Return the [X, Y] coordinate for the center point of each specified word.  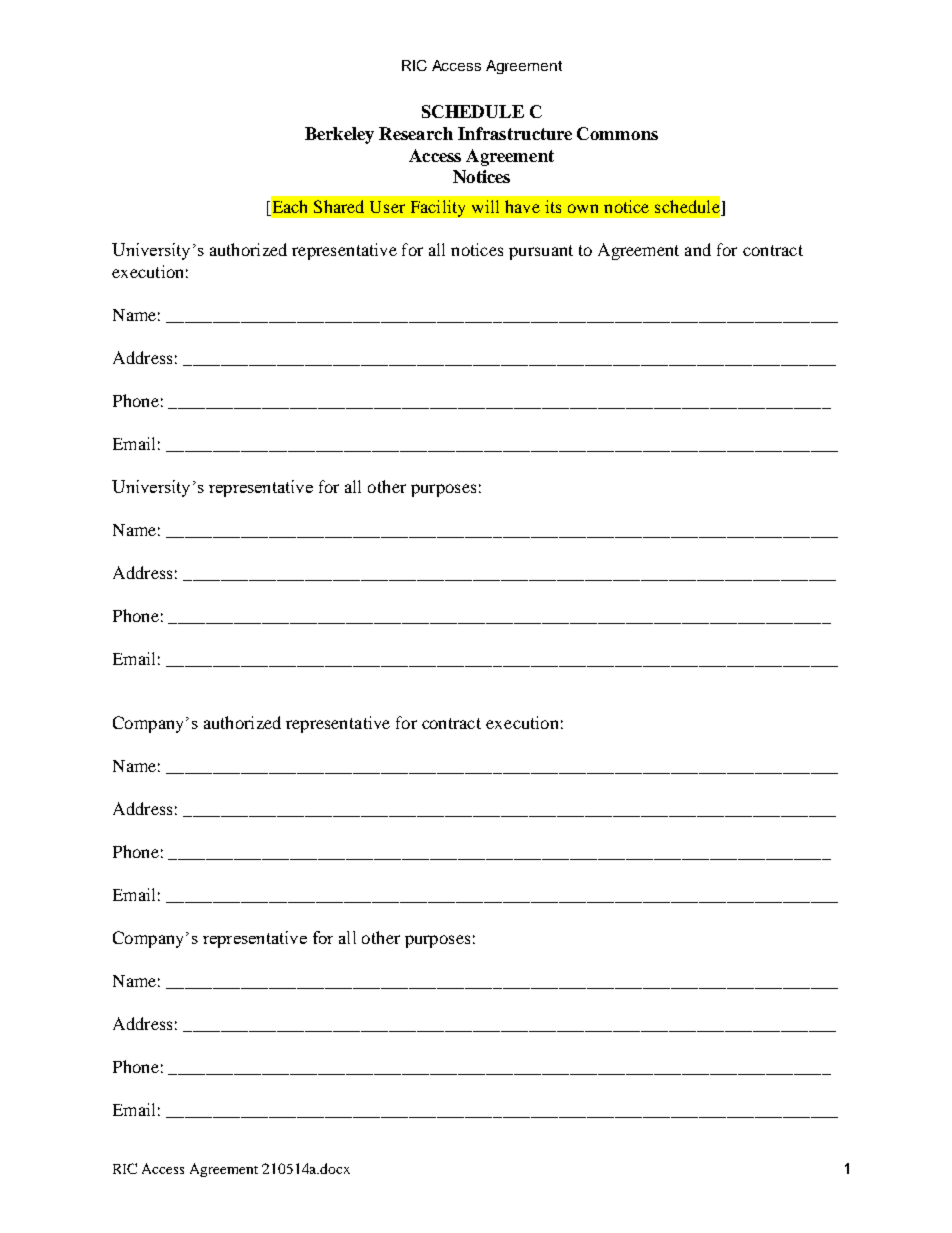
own [583, 208]
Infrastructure [515, 133]
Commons [617, 133]
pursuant [541, 252]
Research [416, 133]
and [698, 249]
